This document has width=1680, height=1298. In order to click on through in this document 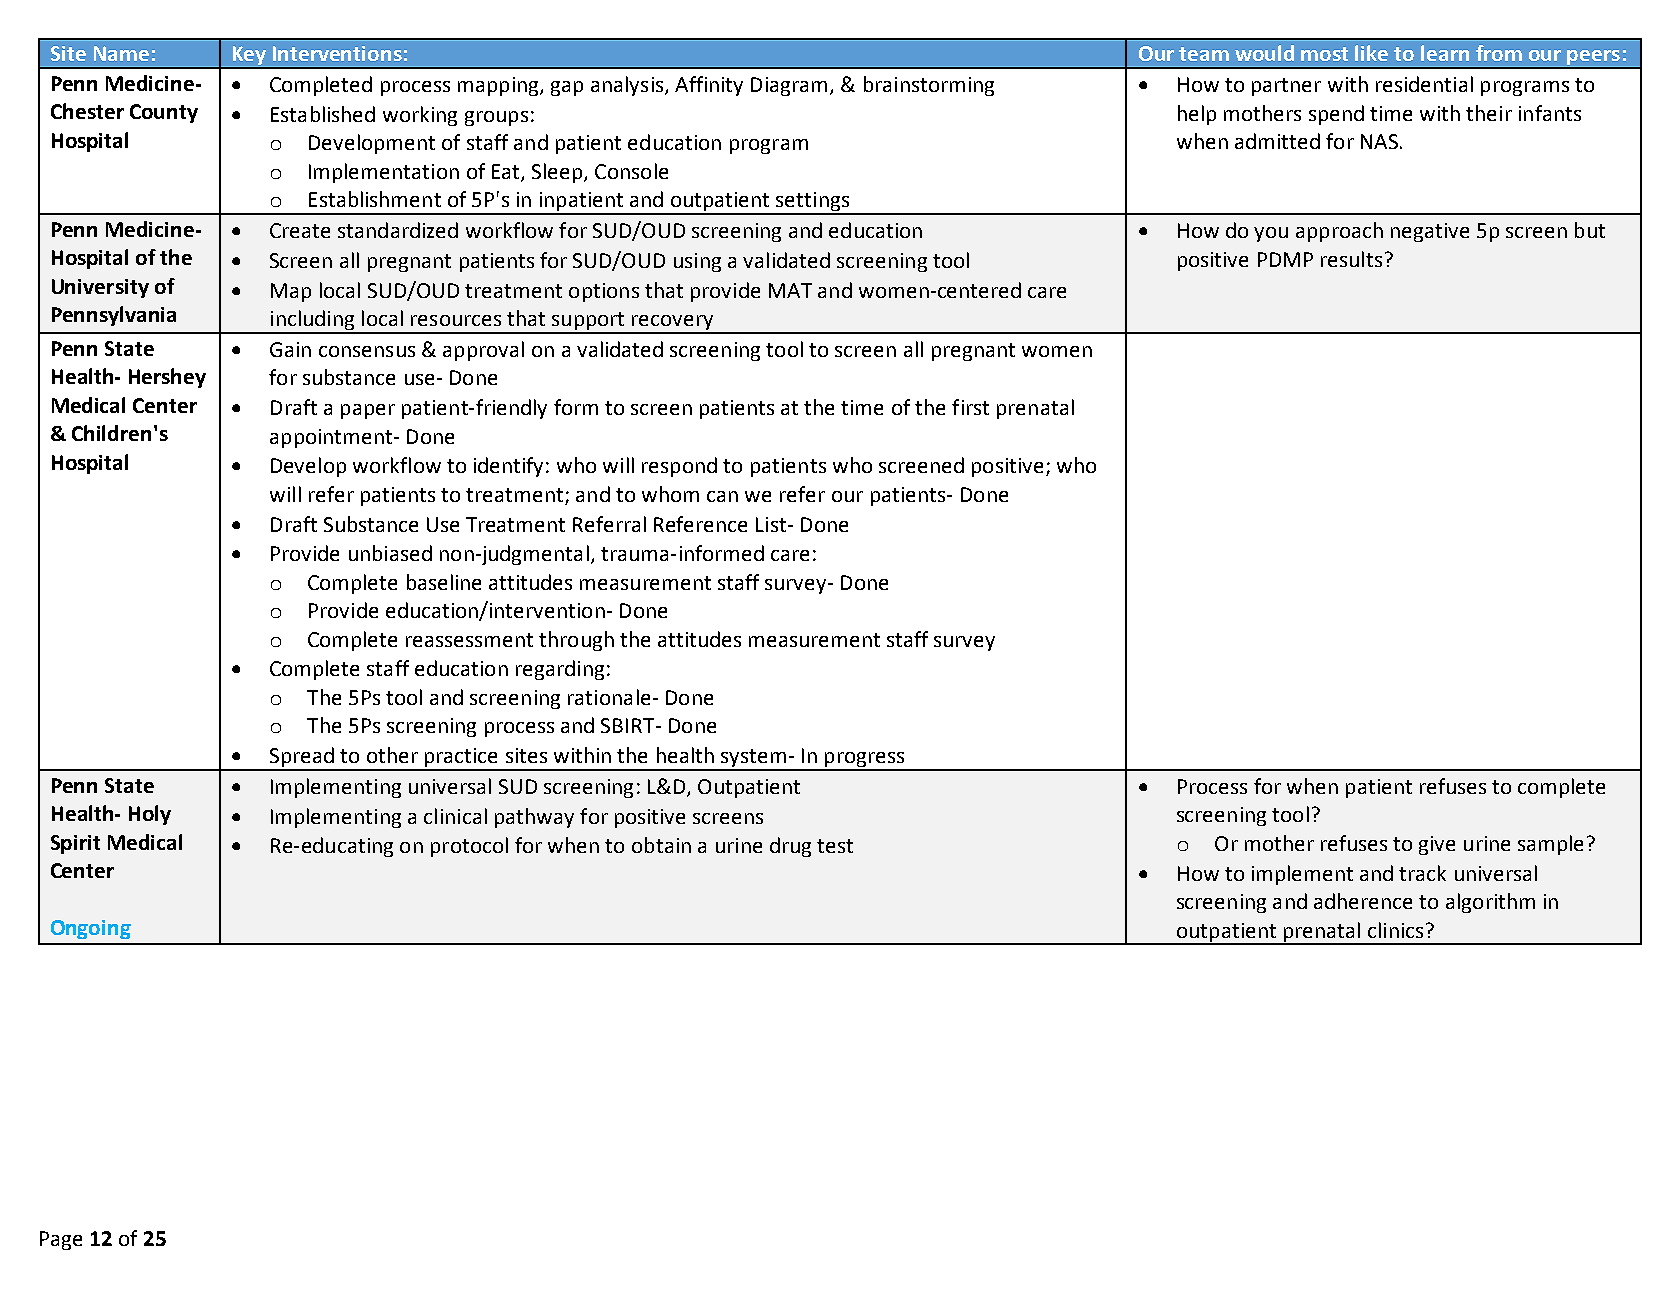, I will do `click(576, 641)`.
